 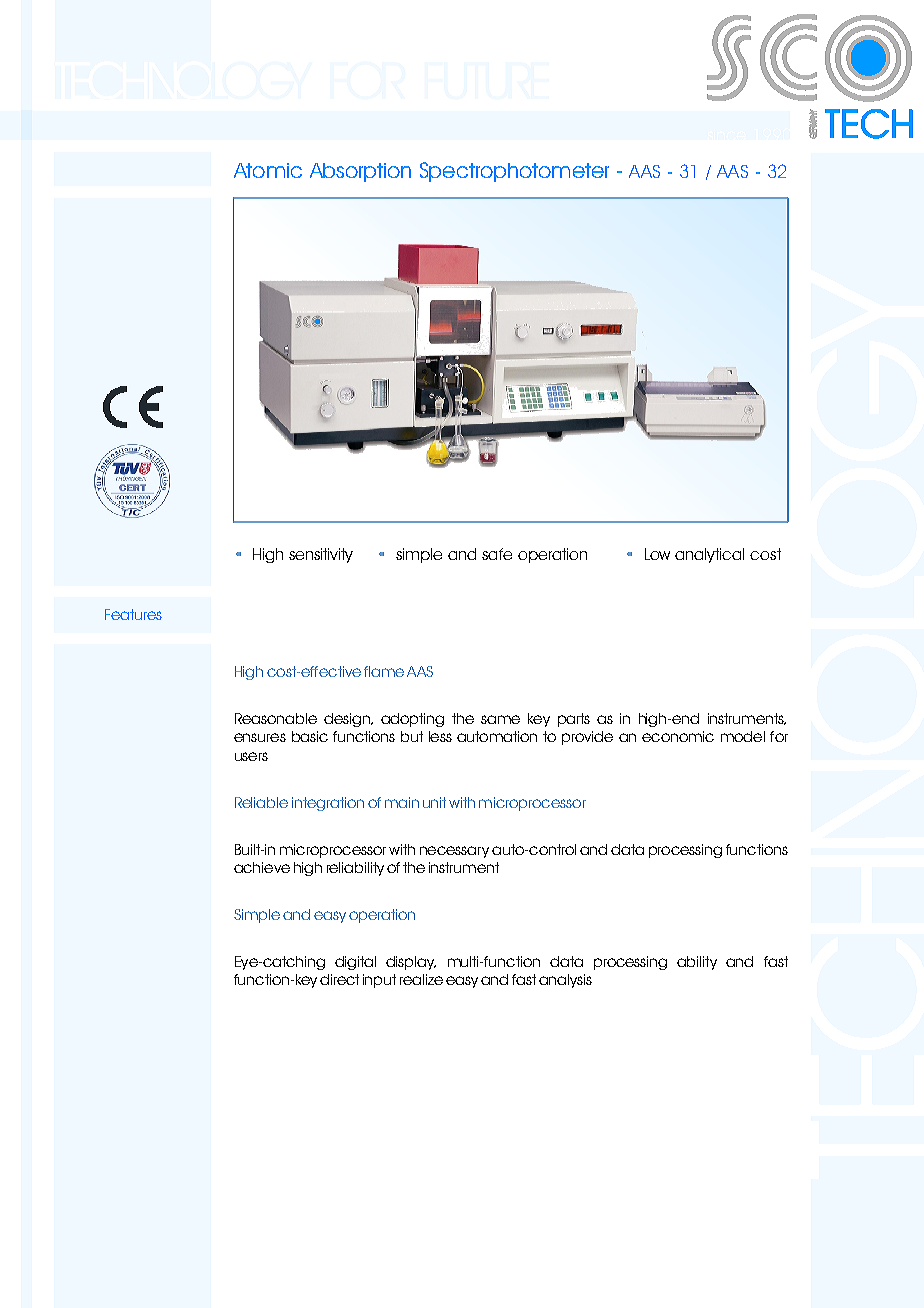 I want to click on realize, so click(x=421, y=979).
